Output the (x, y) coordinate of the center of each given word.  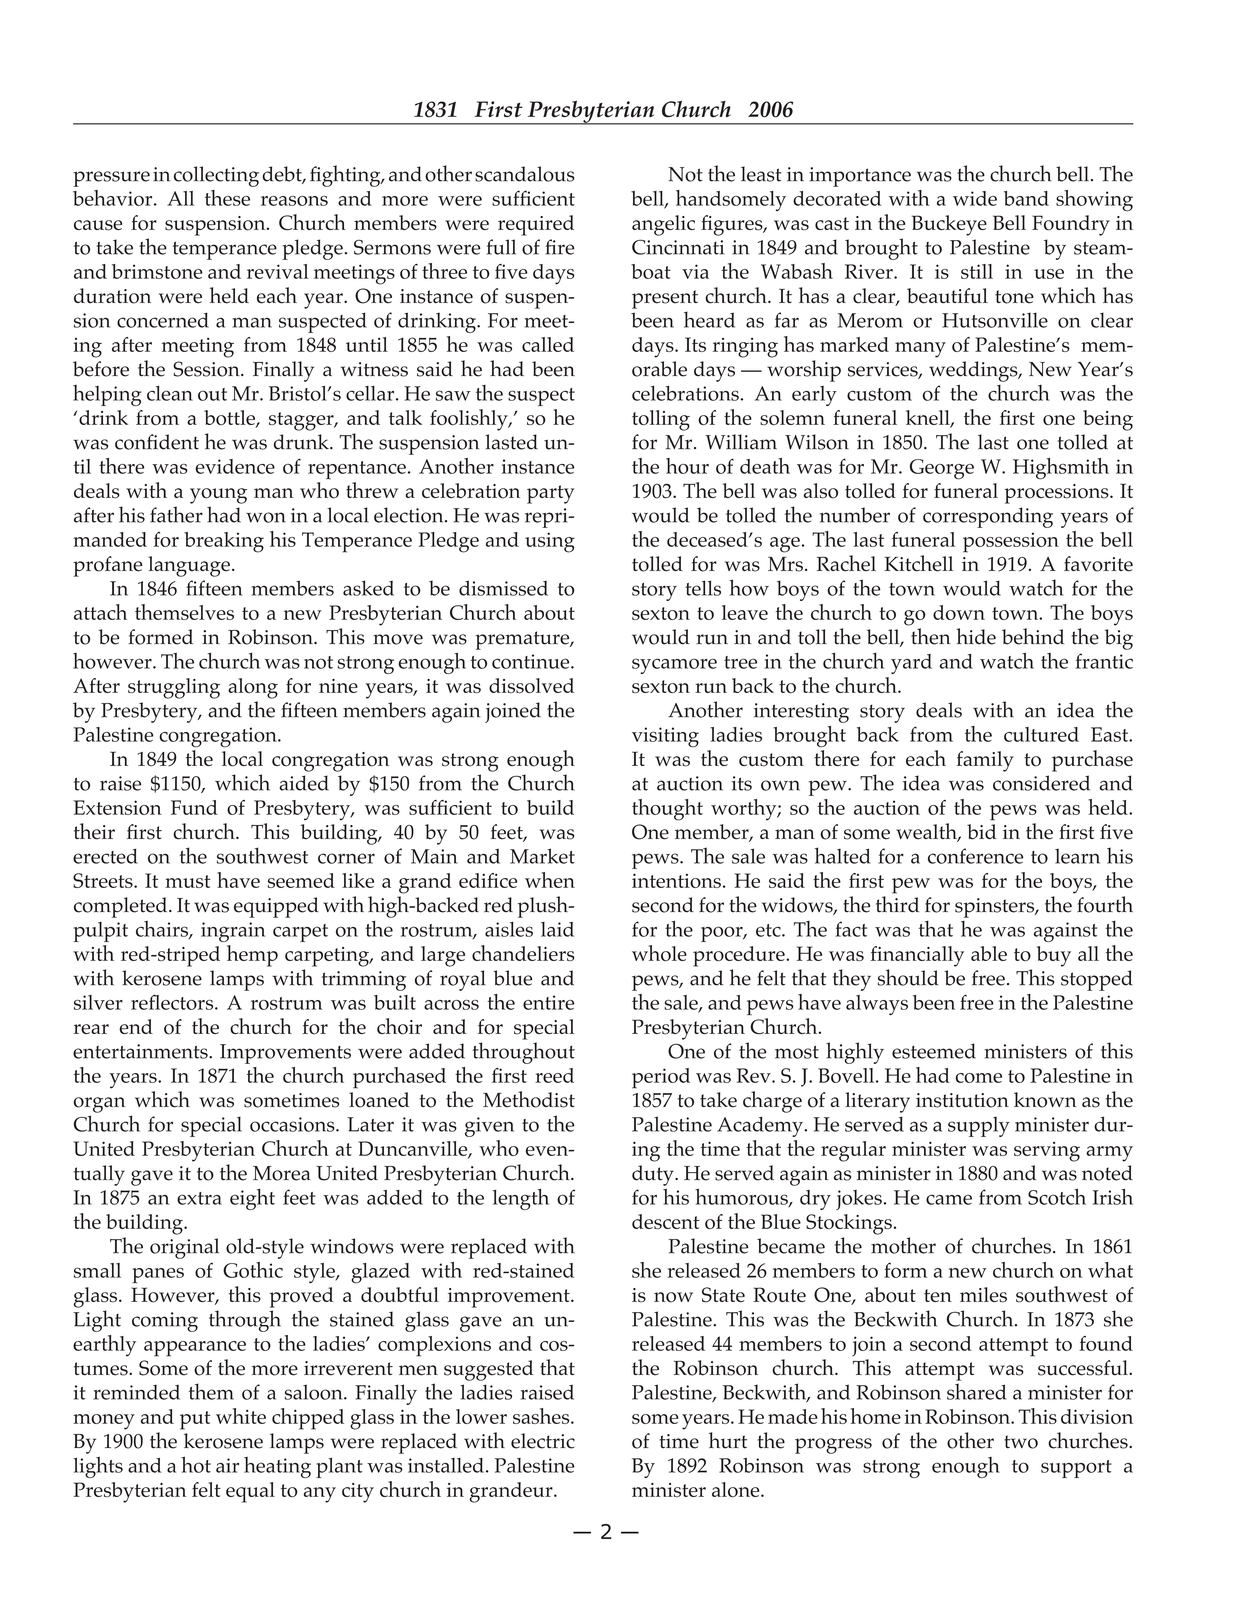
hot (196, 1464)
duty (654, 1175)
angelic (663, 225)
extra (199, 1198)
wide (975, 198)
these (227, 198)
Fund (194, 807)
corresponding (988, 517)
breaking (224, 542)
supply (979, 1126)
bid (981, 832)
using (550, 542)
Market (542, 856)
